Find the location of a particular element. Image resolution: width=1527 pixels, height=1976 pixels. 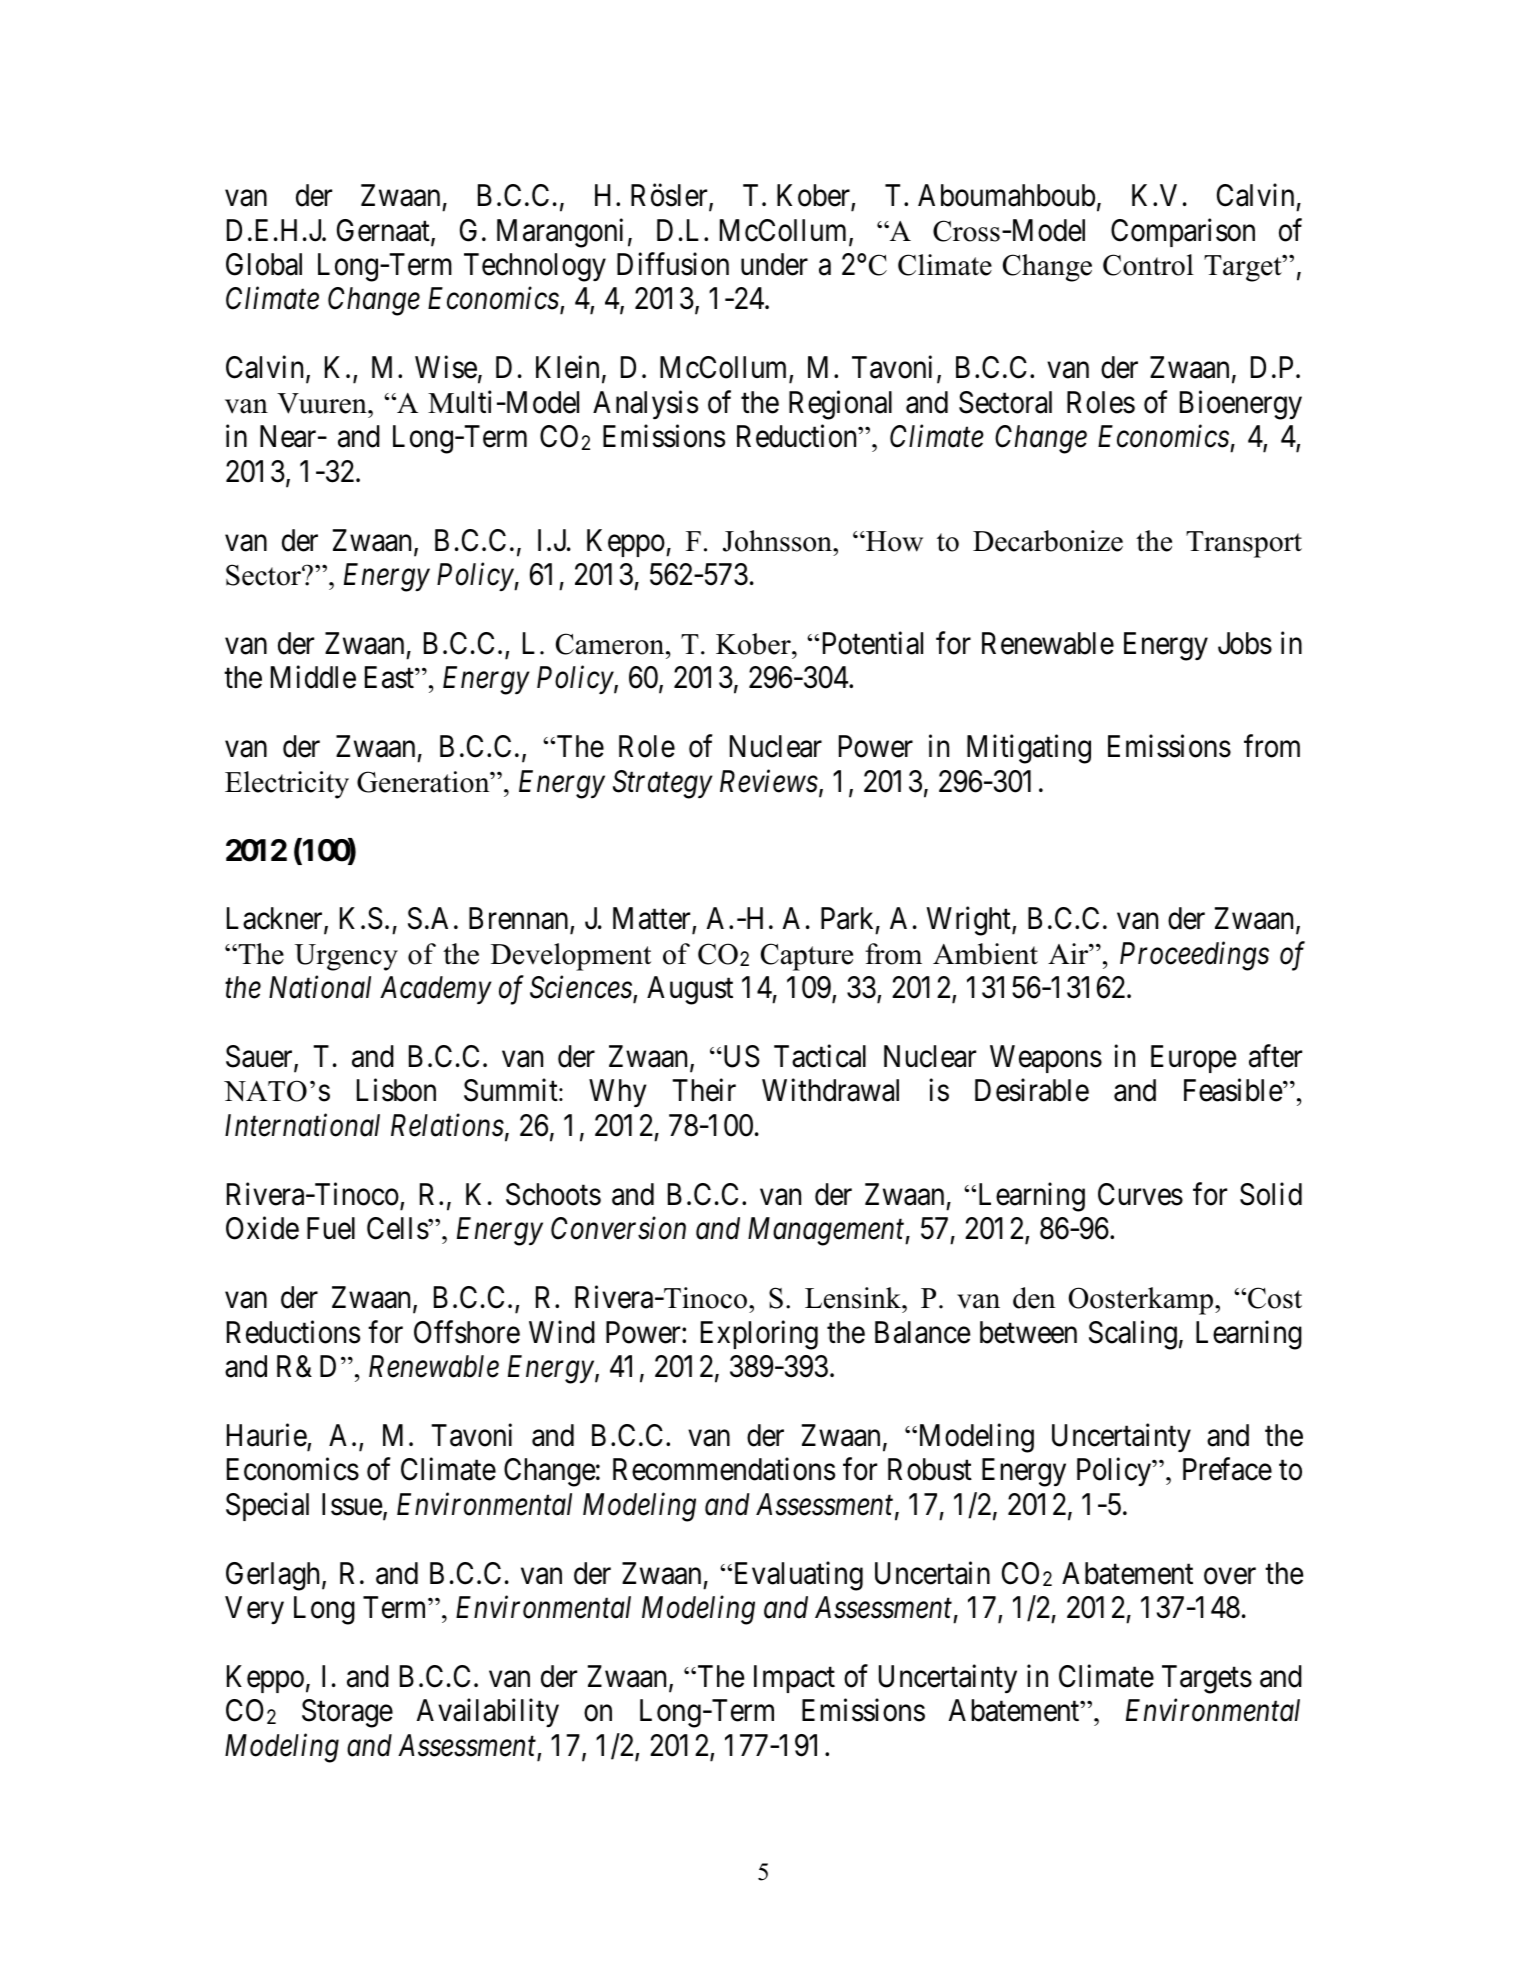

Proceedings is located at coordinates (1194, 956).
